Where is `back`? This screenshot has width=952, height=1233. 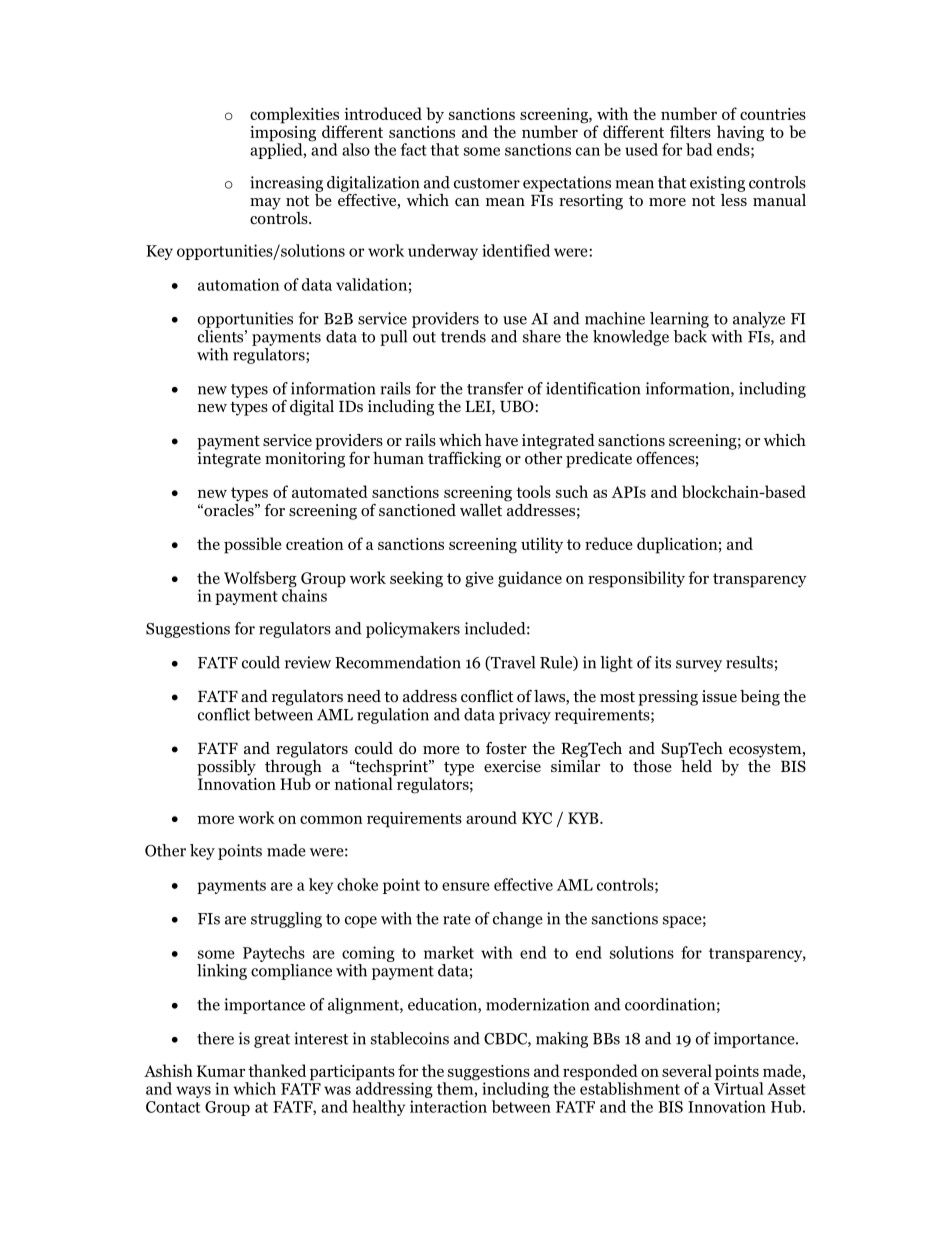 back is located at coordinates (690, 335).
